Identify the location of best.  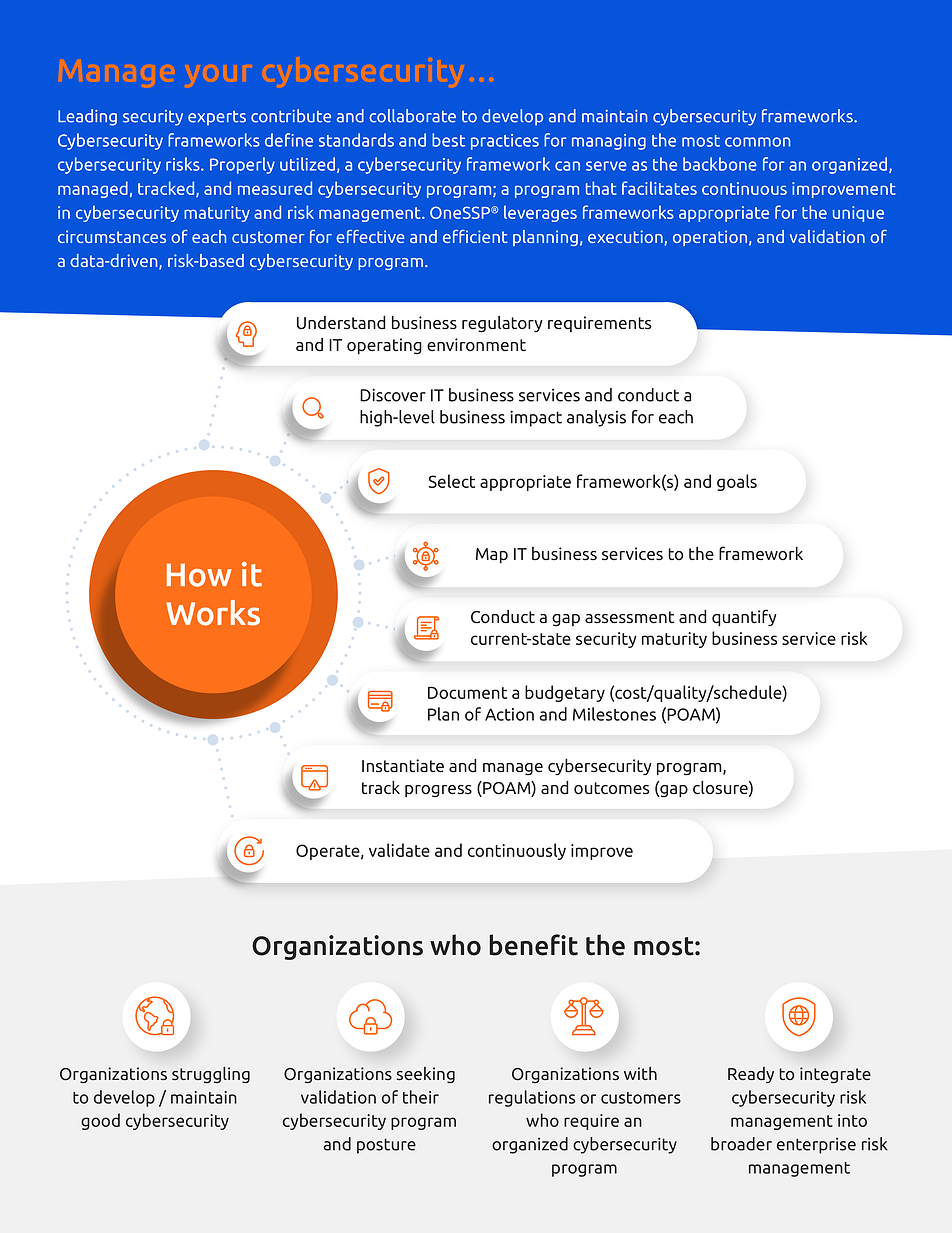
(448, 140).
